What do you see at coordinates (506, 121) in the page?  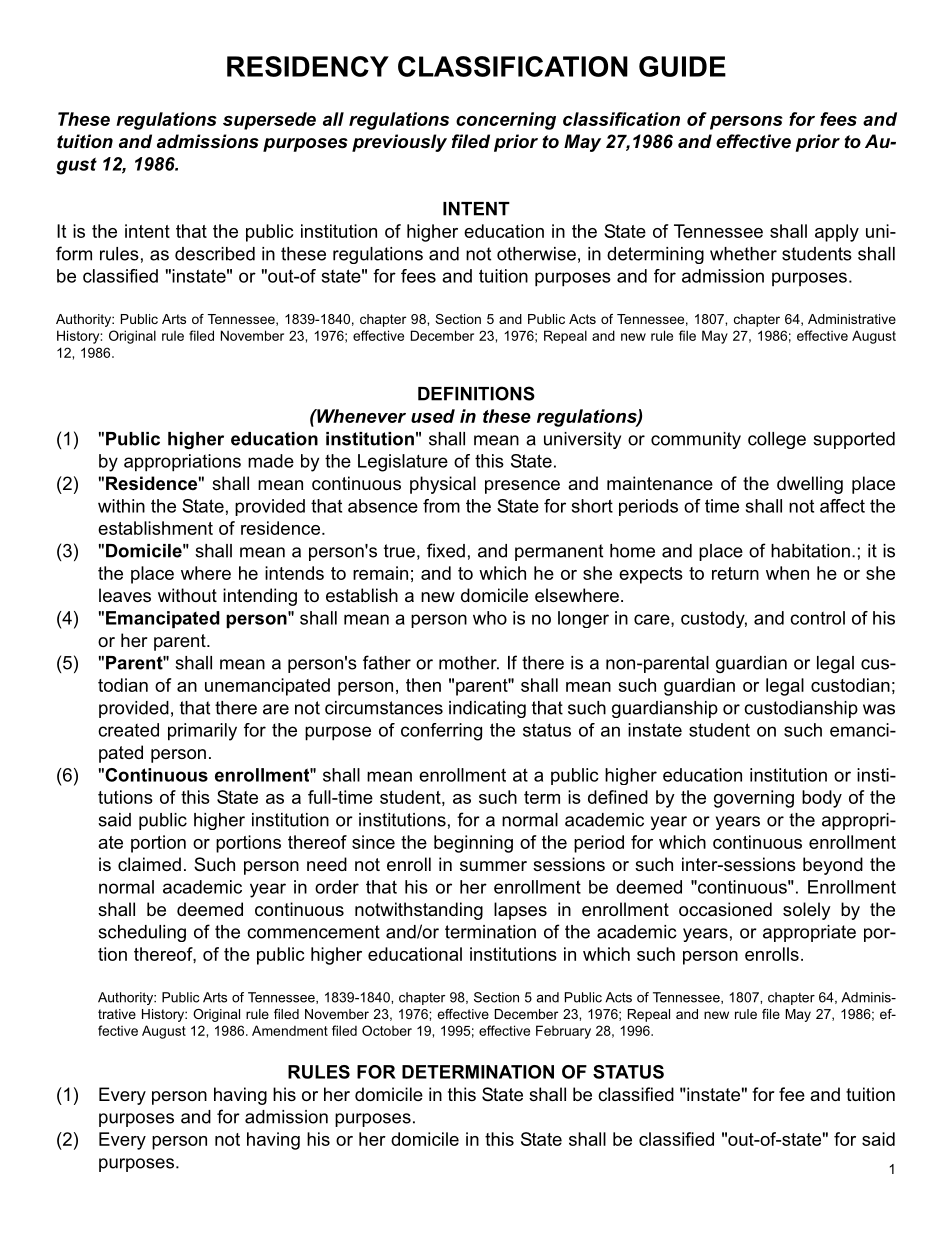 I see `concerning` at bounding box center [506, 121].
